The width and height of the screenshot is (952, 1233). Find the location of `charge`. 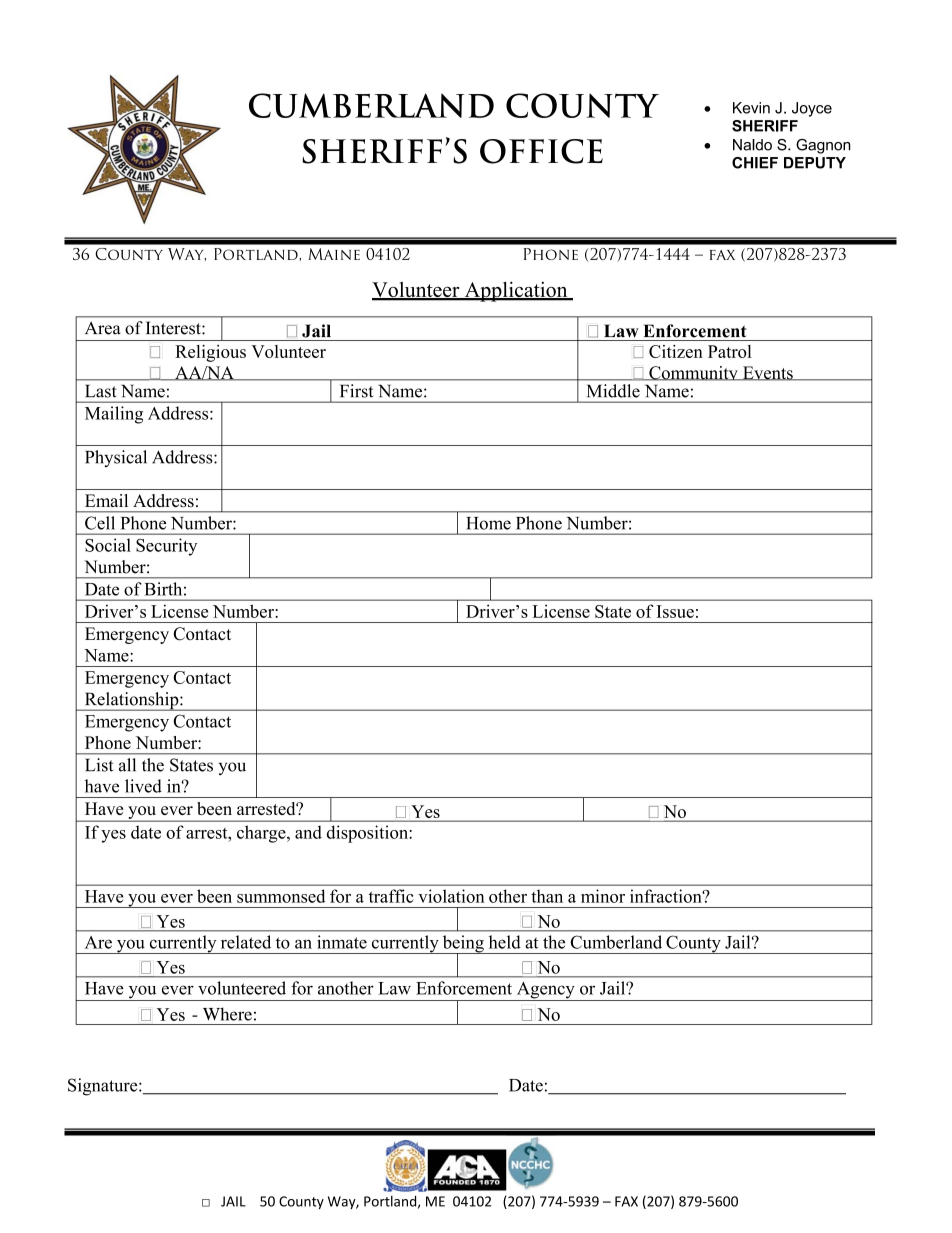

charge is located at coordinates (262, 834).
